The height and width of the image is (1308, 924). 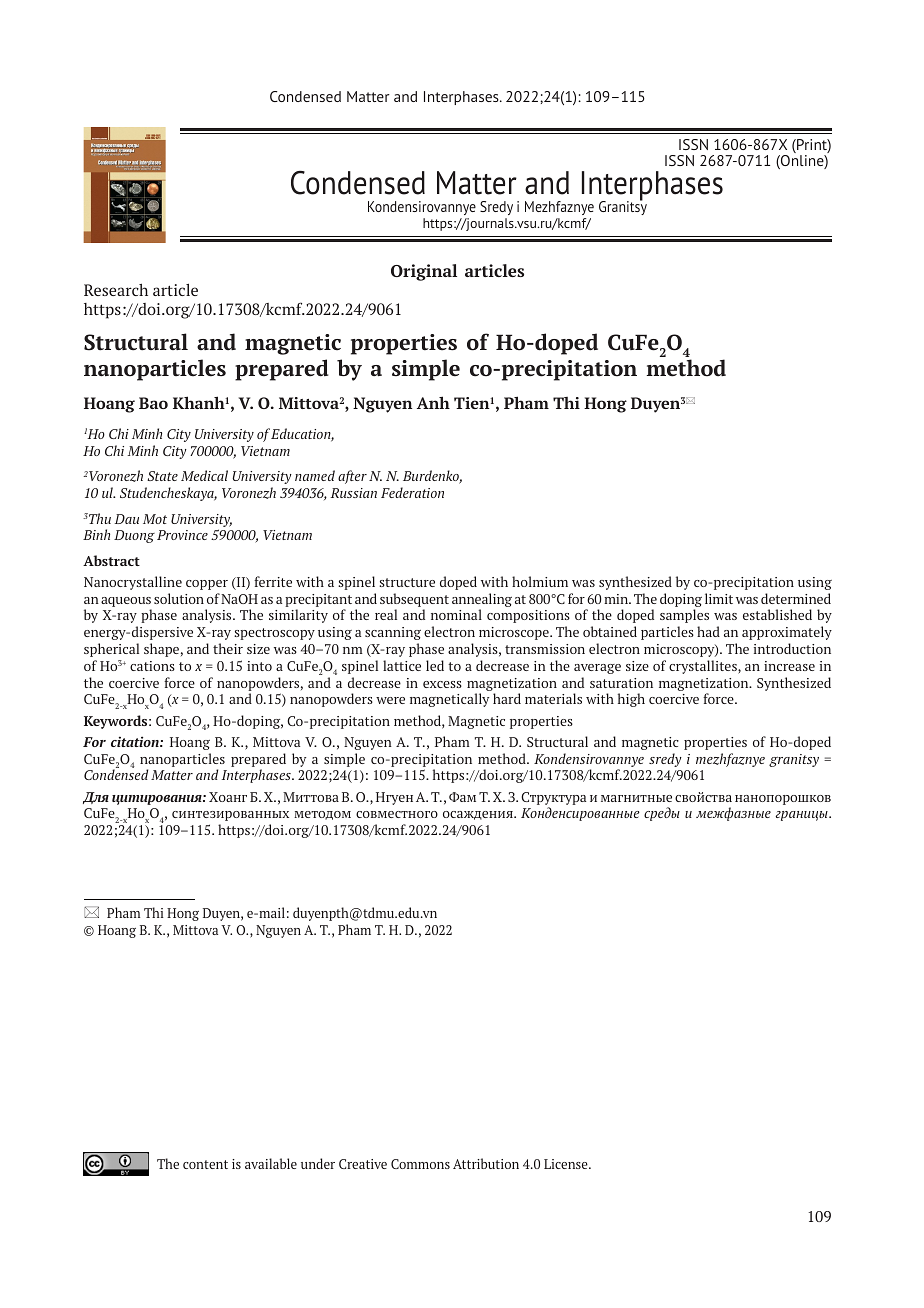 I want to click on Original, so click(x=424, y=272).
